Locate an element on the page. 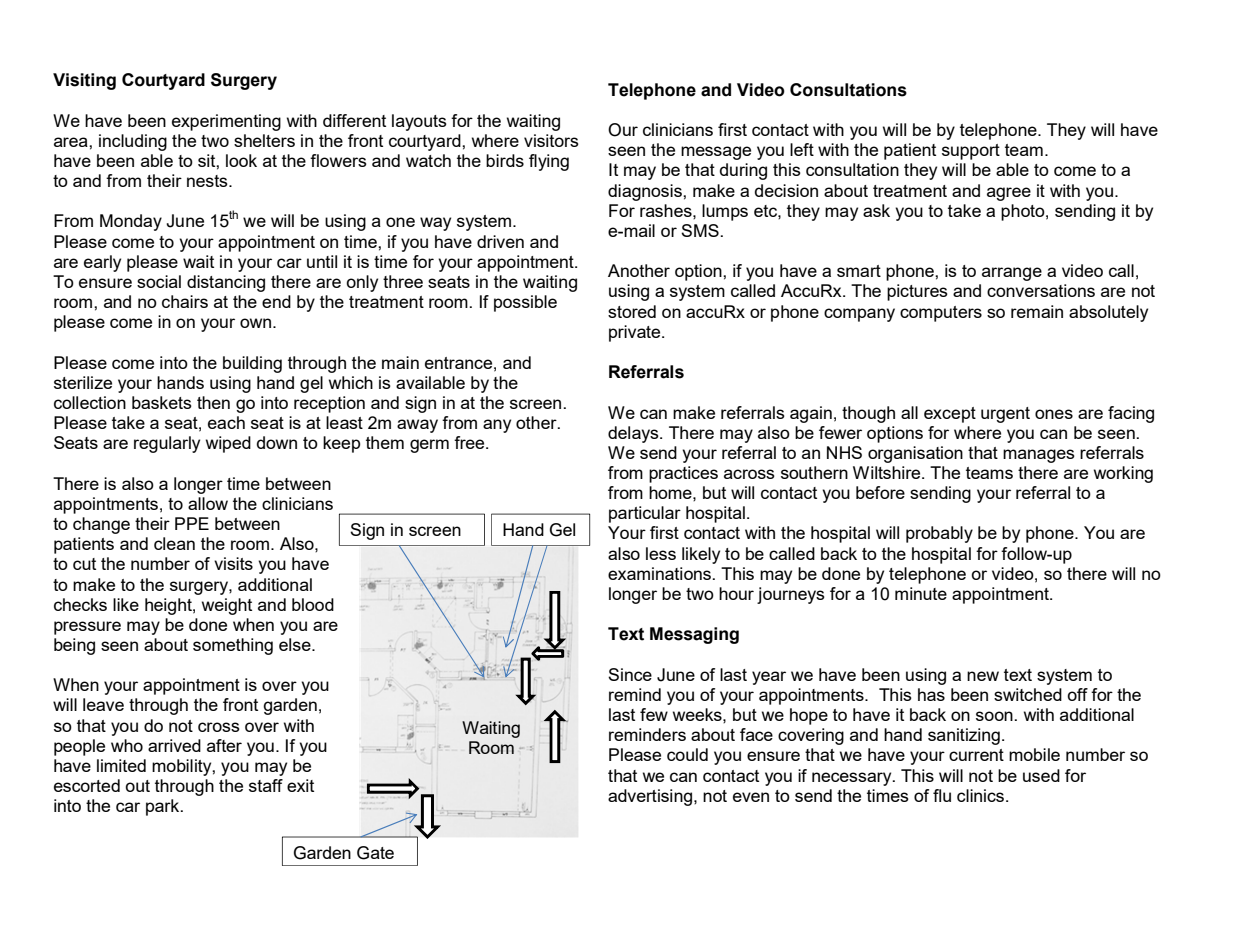 The height and width of the page is (952, 1233). building is located at coordinates (252, 364).
